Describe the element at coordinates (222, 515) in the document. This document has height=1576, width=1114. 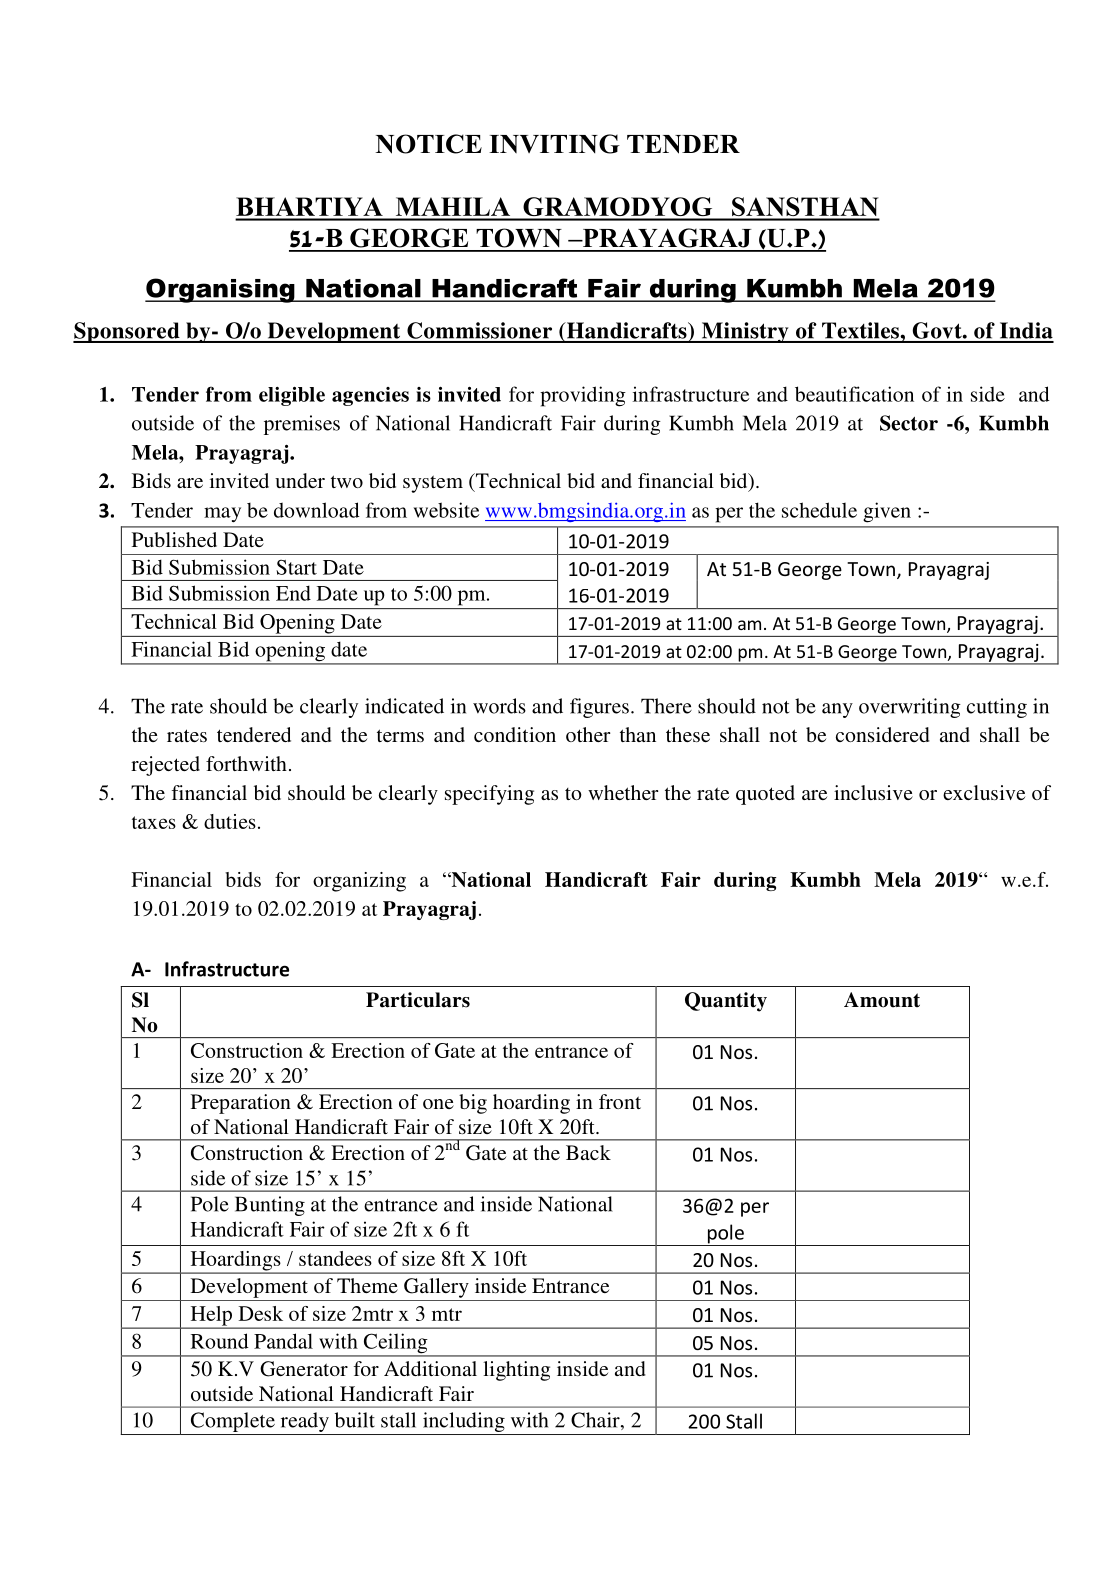
I see `may` at that location.
